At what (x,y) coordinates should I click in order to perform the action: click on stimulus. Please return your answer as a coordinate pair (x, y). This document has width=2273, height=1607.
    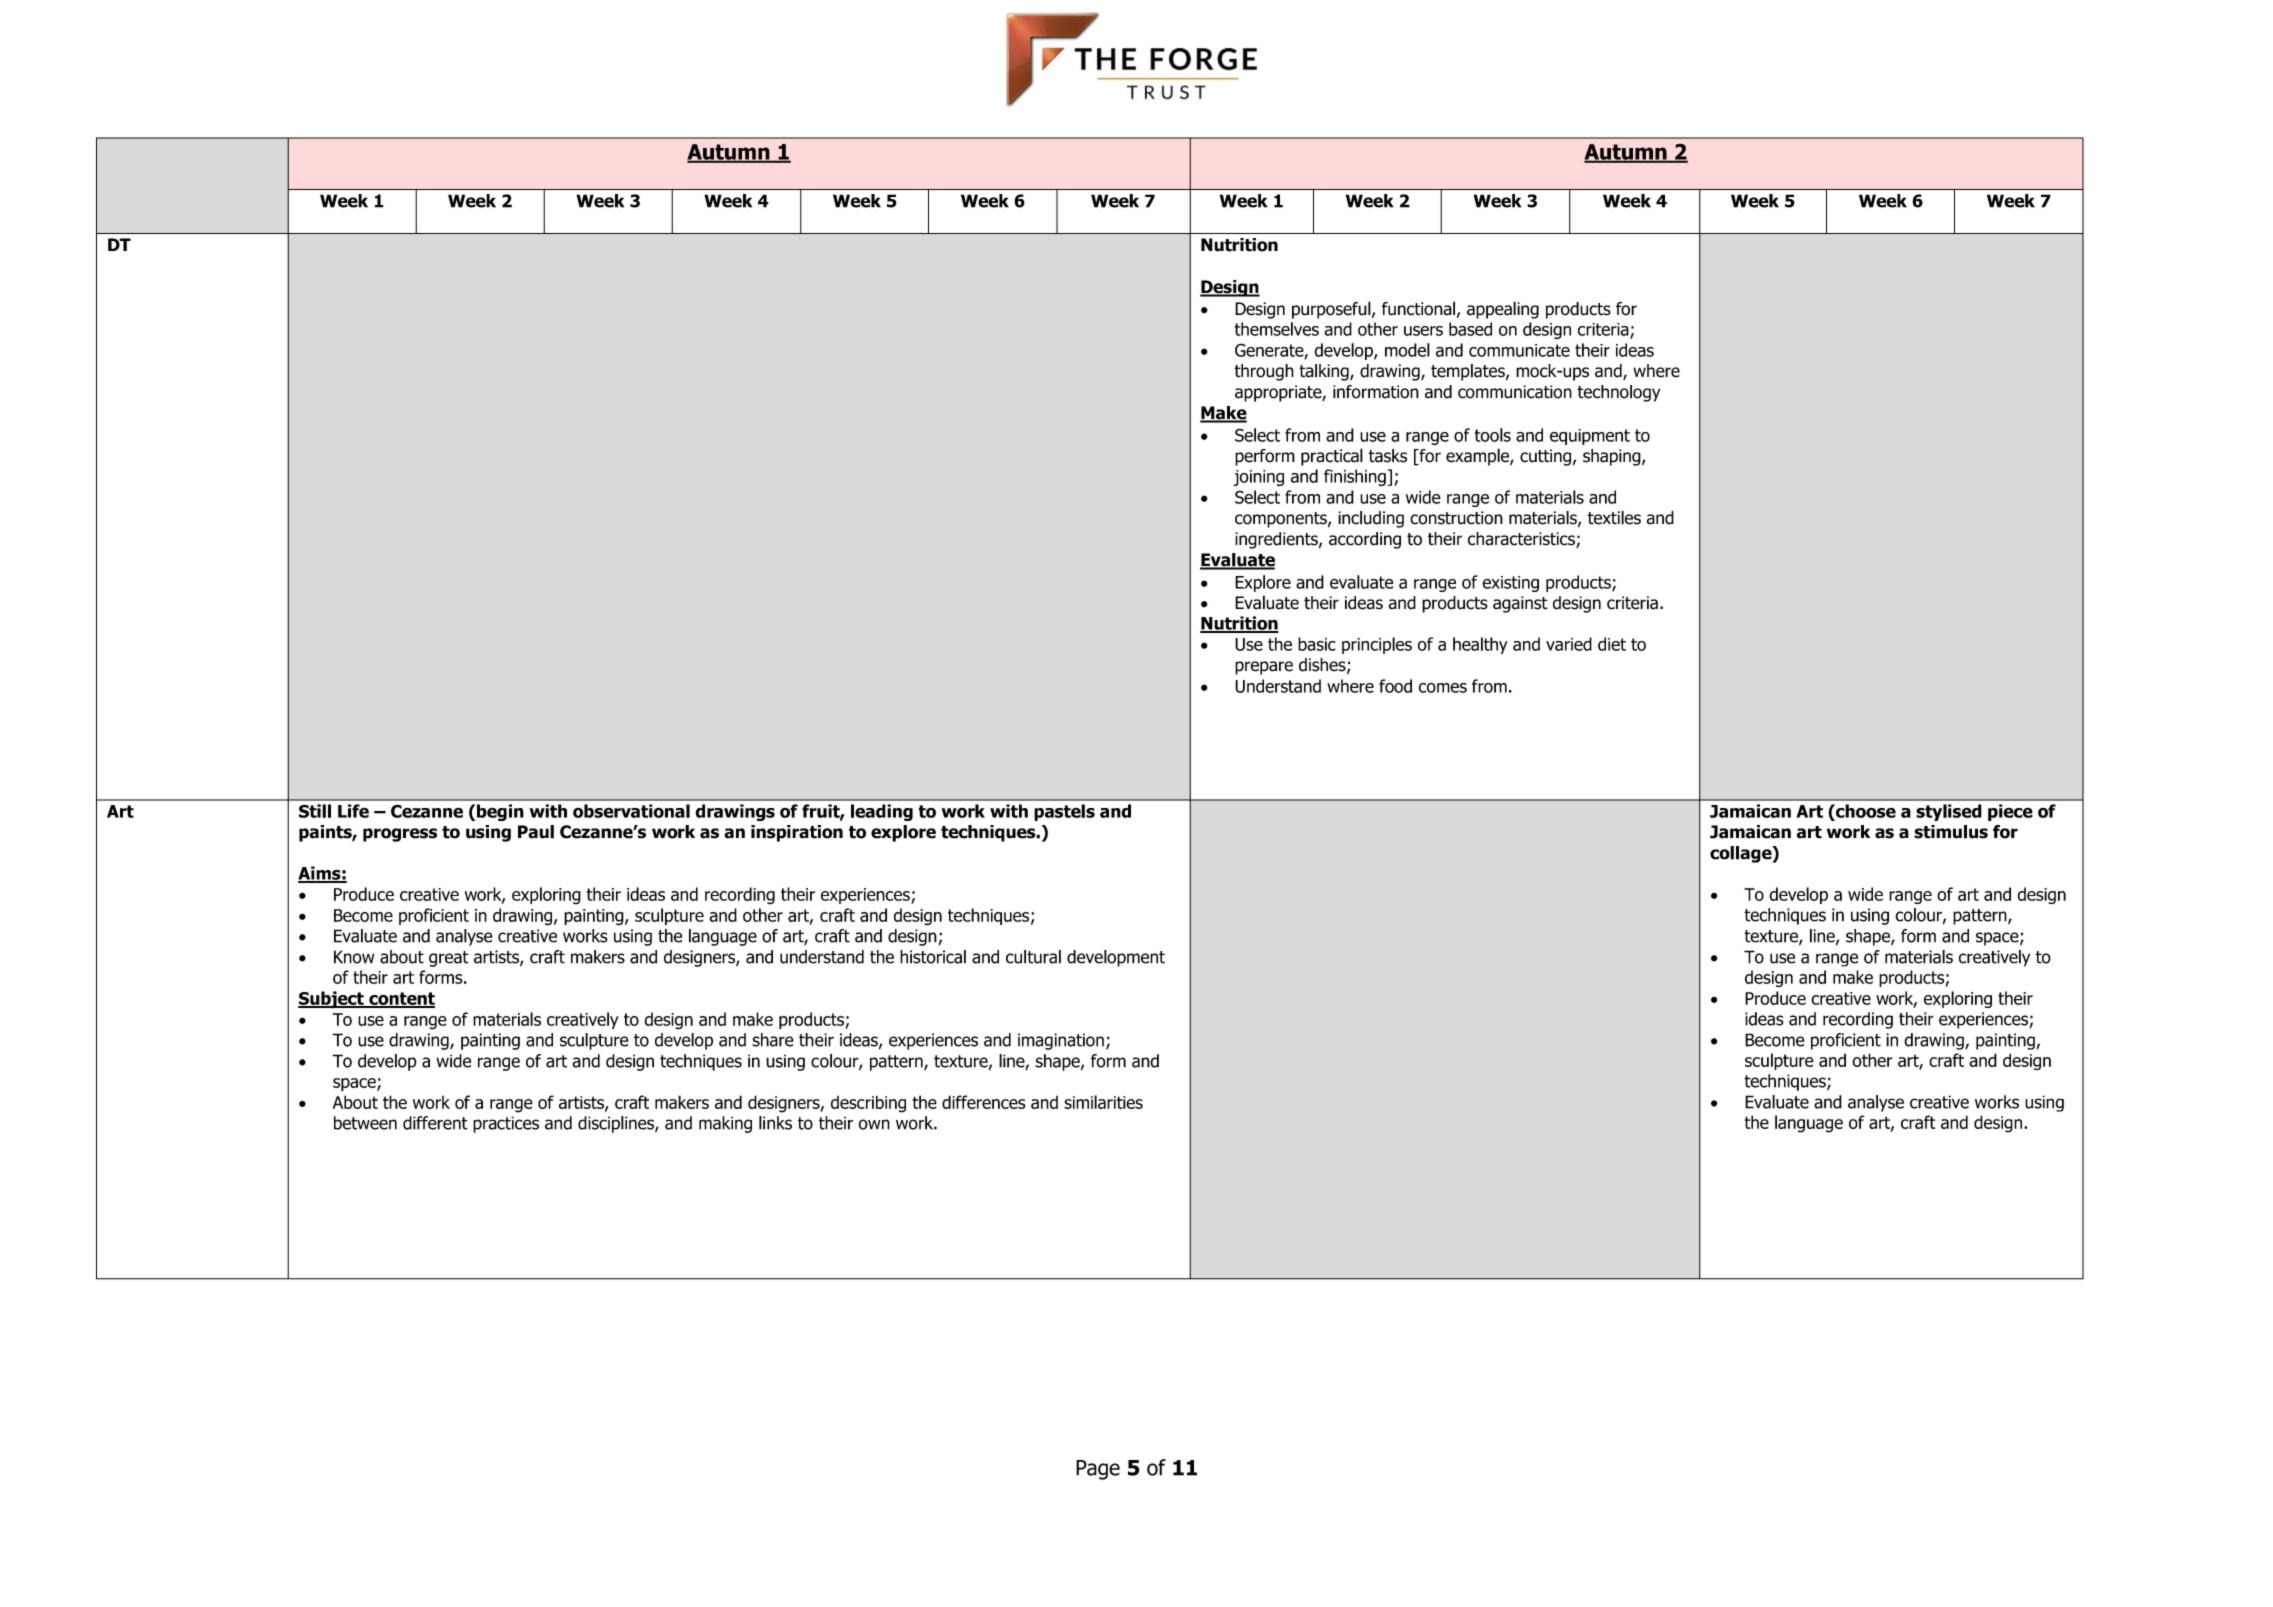
    Looking at the image, I should click on (1951, 832).
